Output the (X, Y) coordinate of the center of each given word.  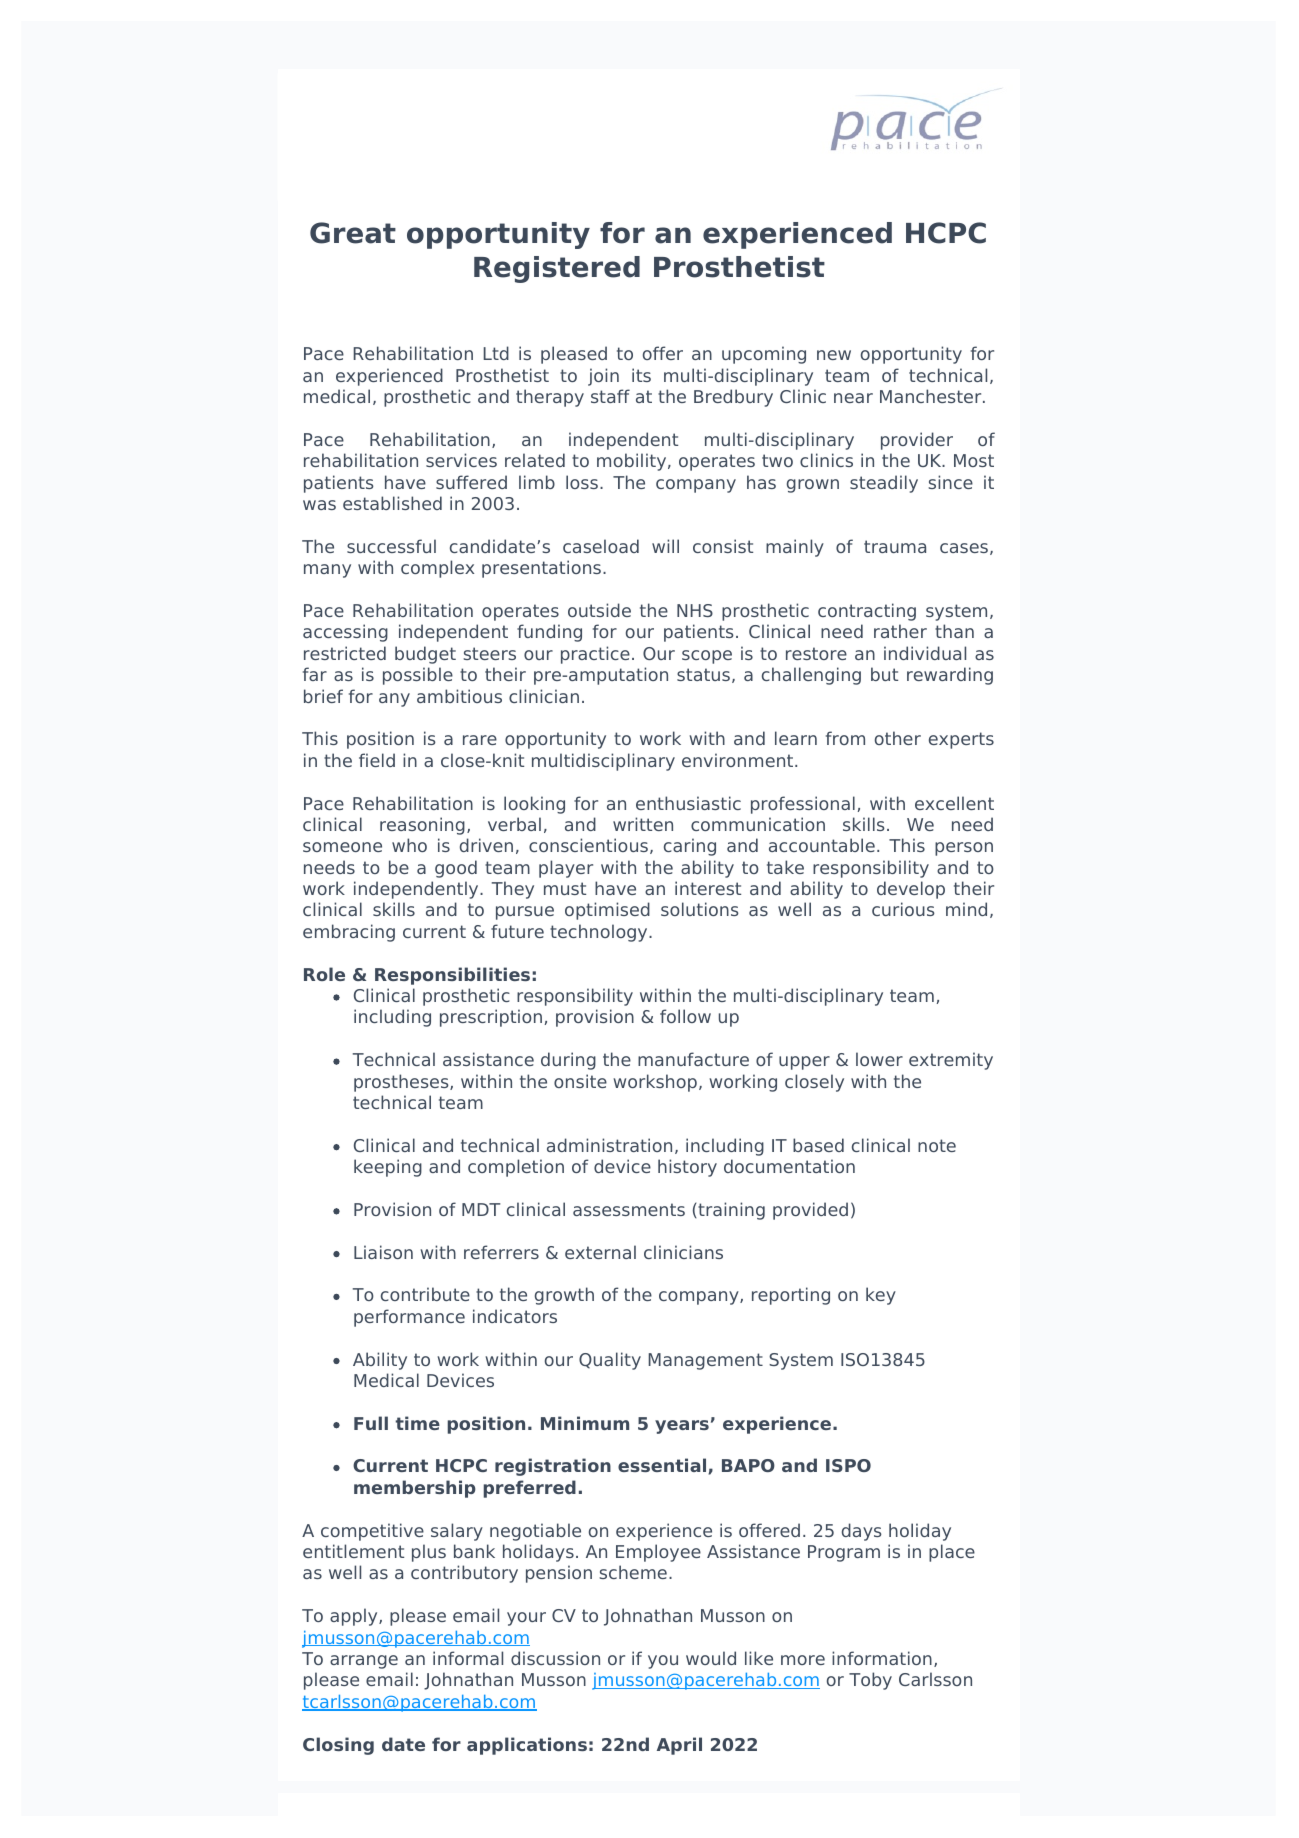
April (679, 1746)
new (834, 355)
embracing (349, 933)
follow (685, 1016)
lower (879, 1059)
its (641, 375)
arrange (364, 1662)
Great (353, 233)
